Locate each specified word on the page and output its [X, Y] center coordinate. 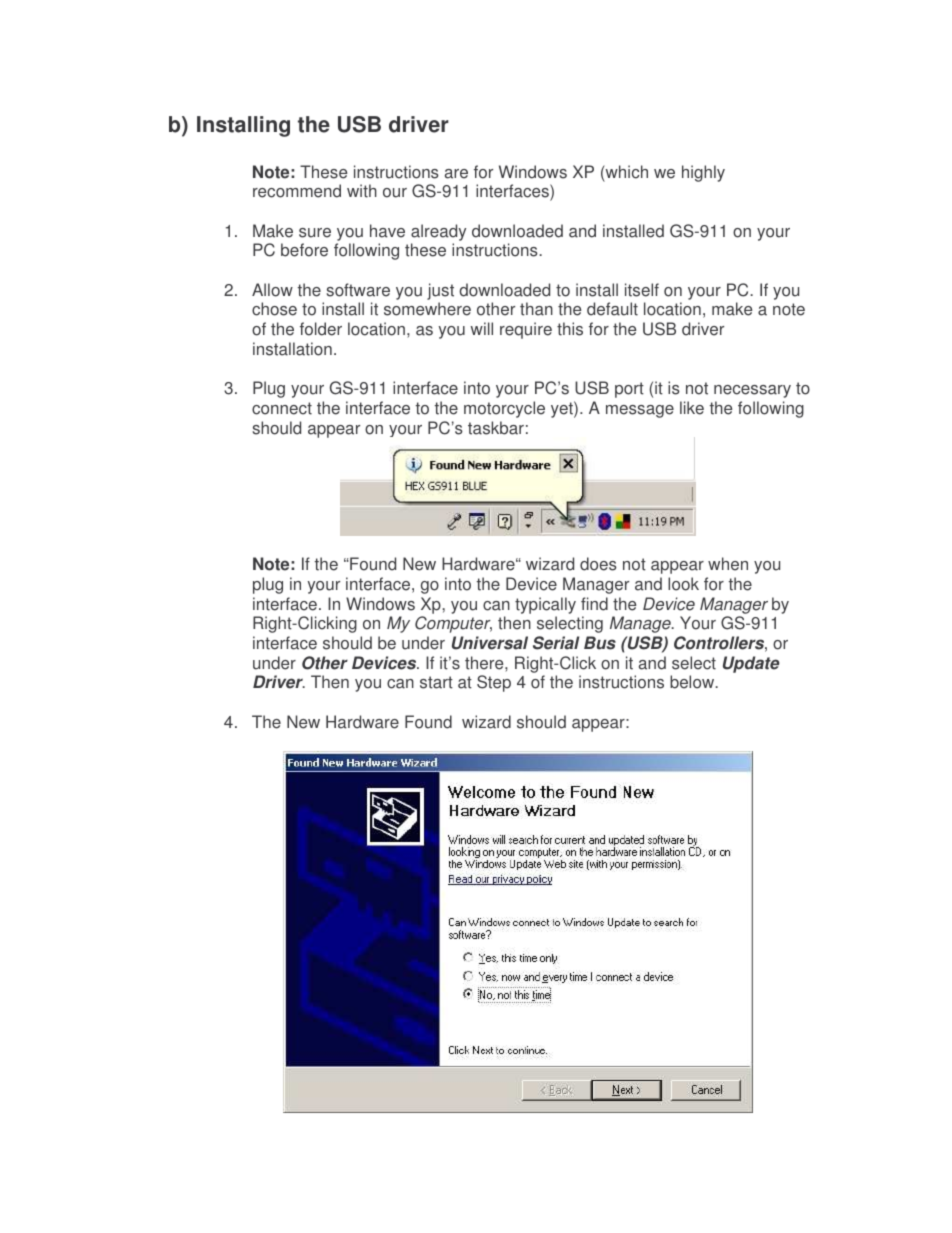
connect [282, 408]
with [362, 191]
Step [494, 683]
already [438, 232]
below [693, 682]
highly [703, 173]
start [436, 682]
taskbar [496, 428]
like [692, 408]
